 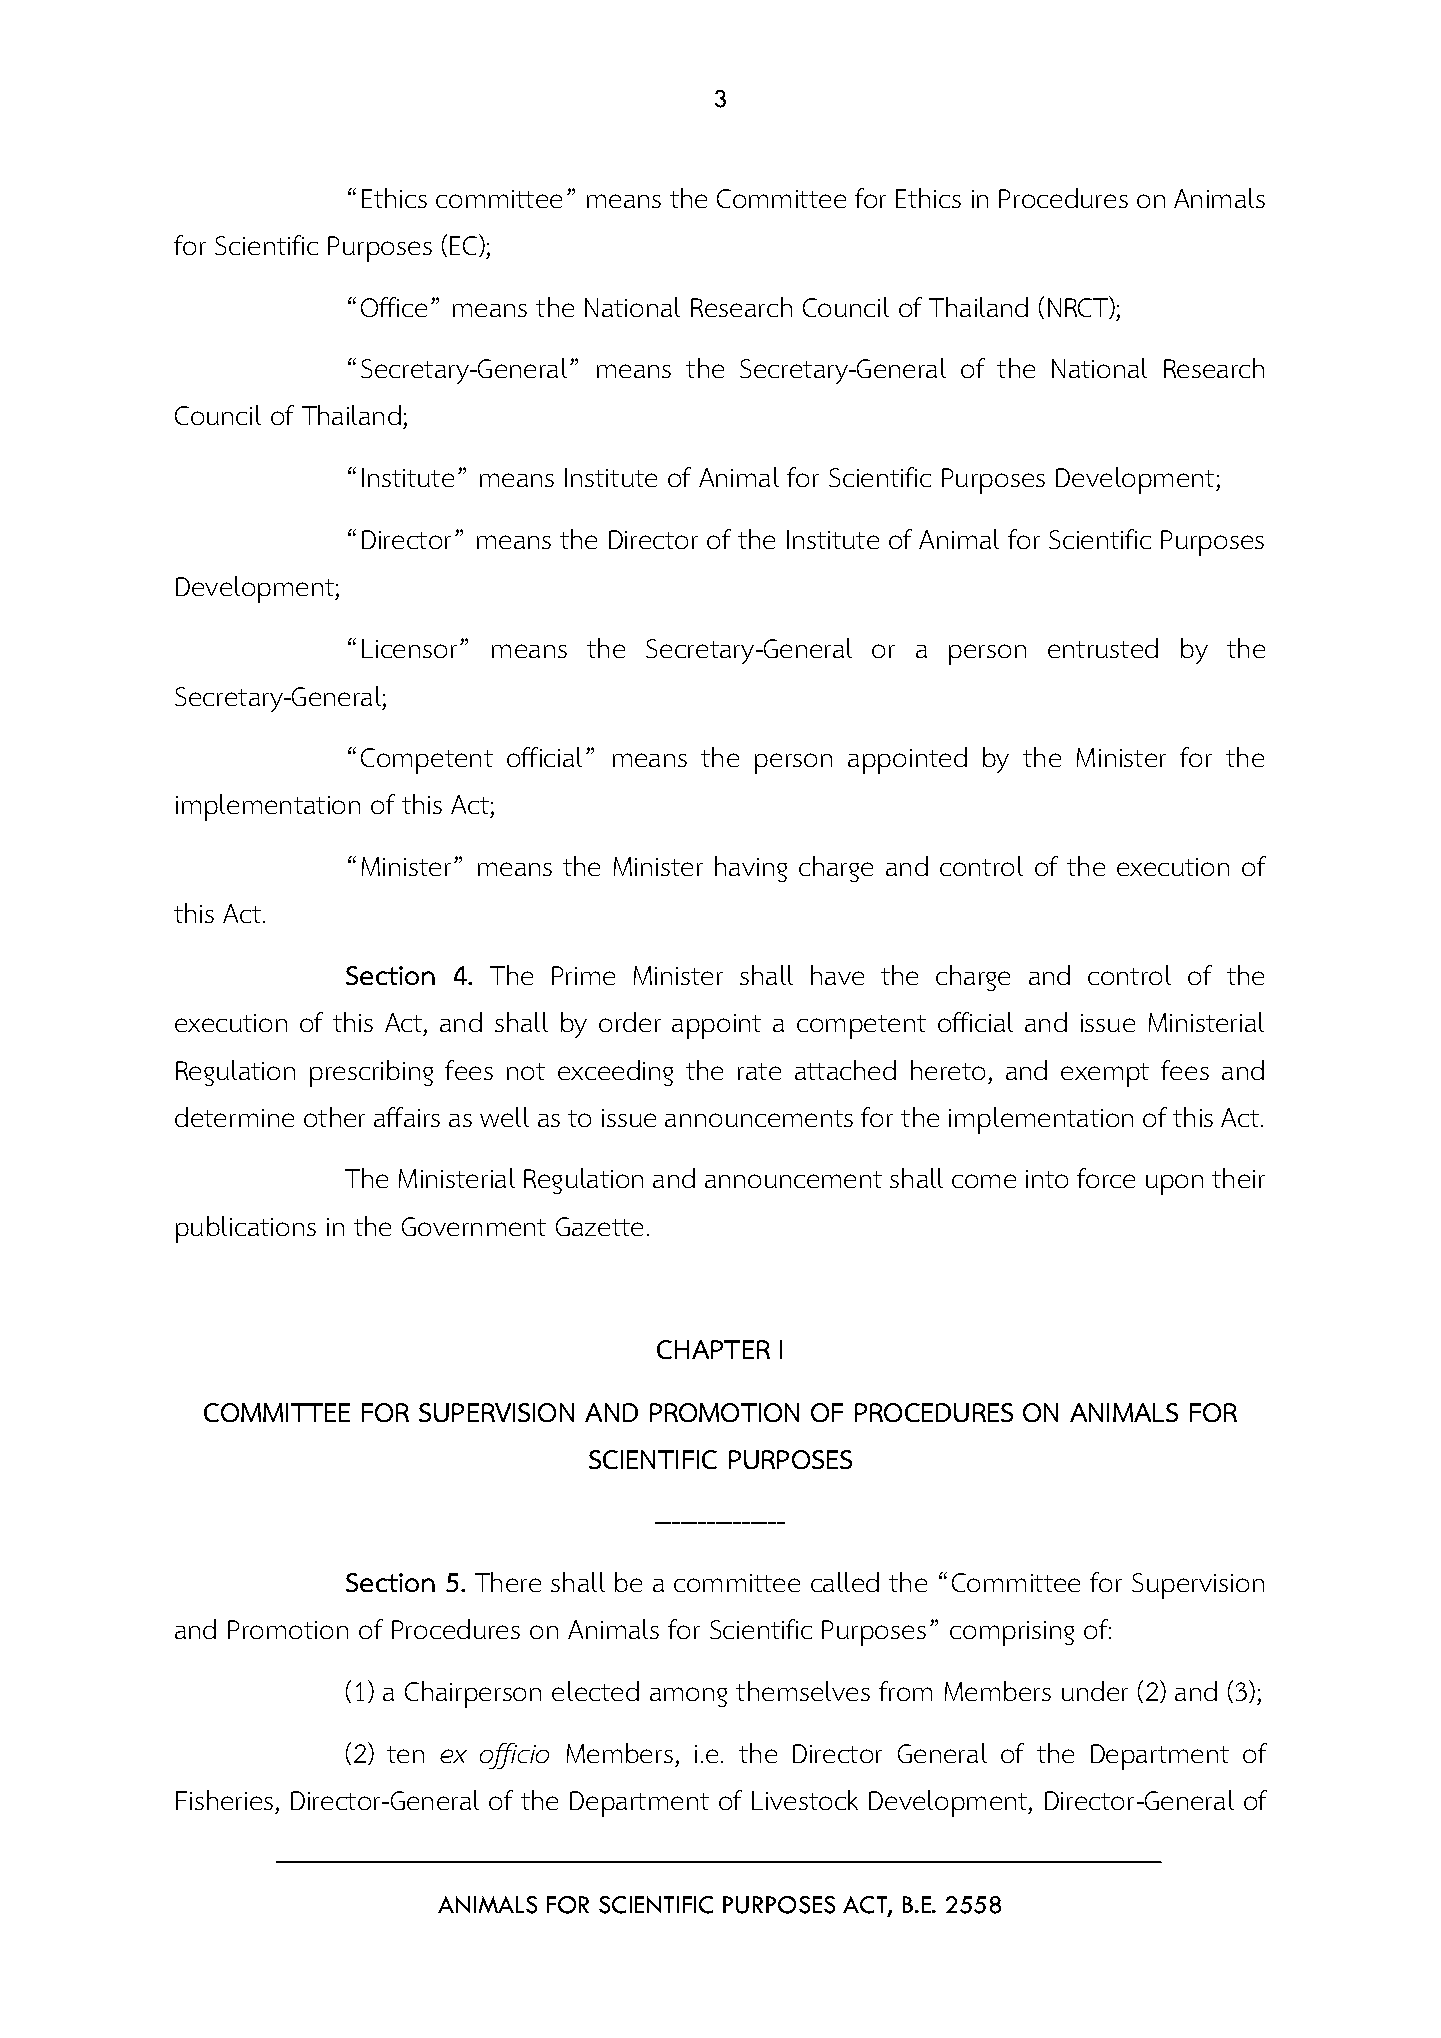 I want to click on among, so click(x=688, y=1697).
